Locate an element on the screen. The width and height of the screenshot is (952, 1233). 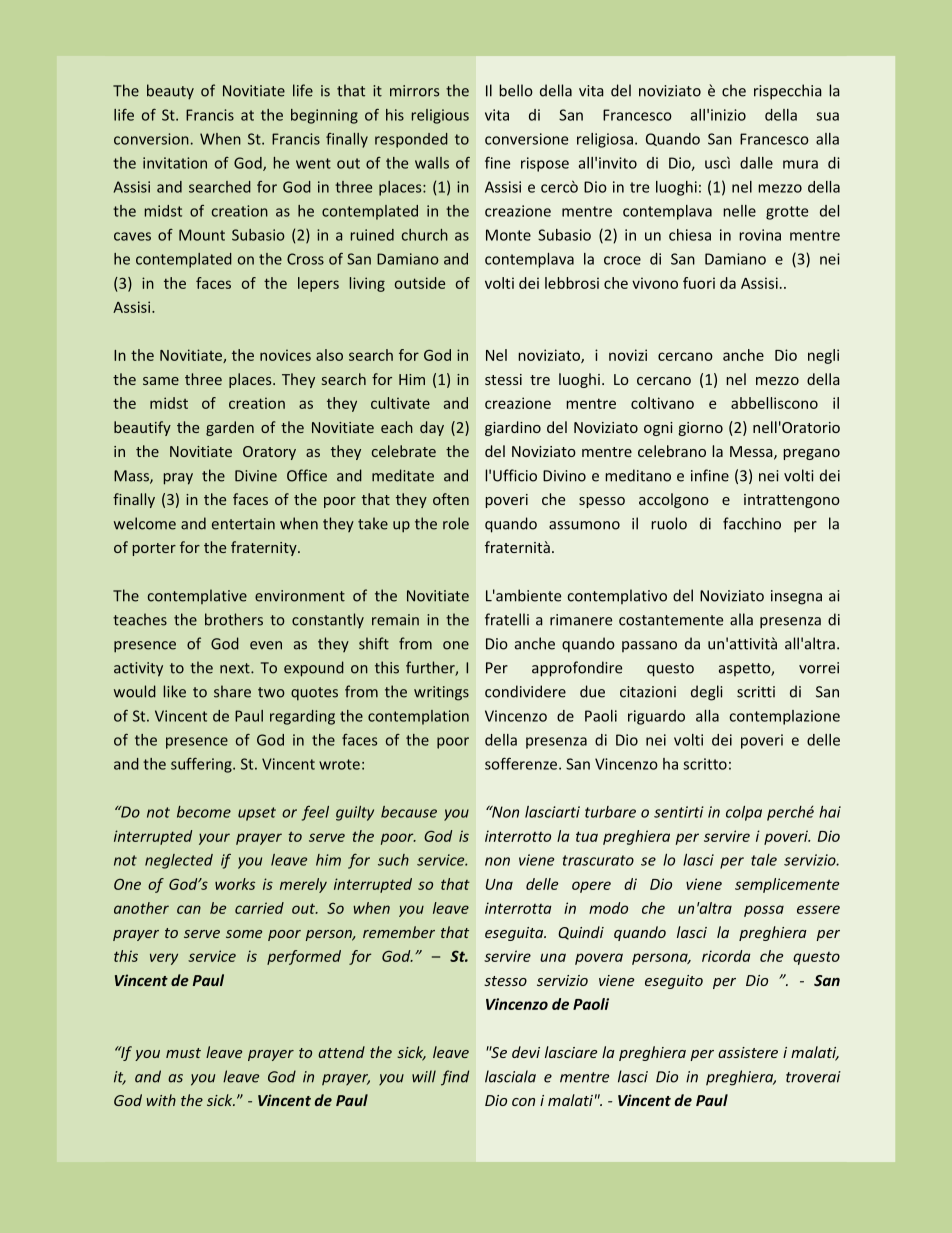
outside is located at coordinates (420, 283).
